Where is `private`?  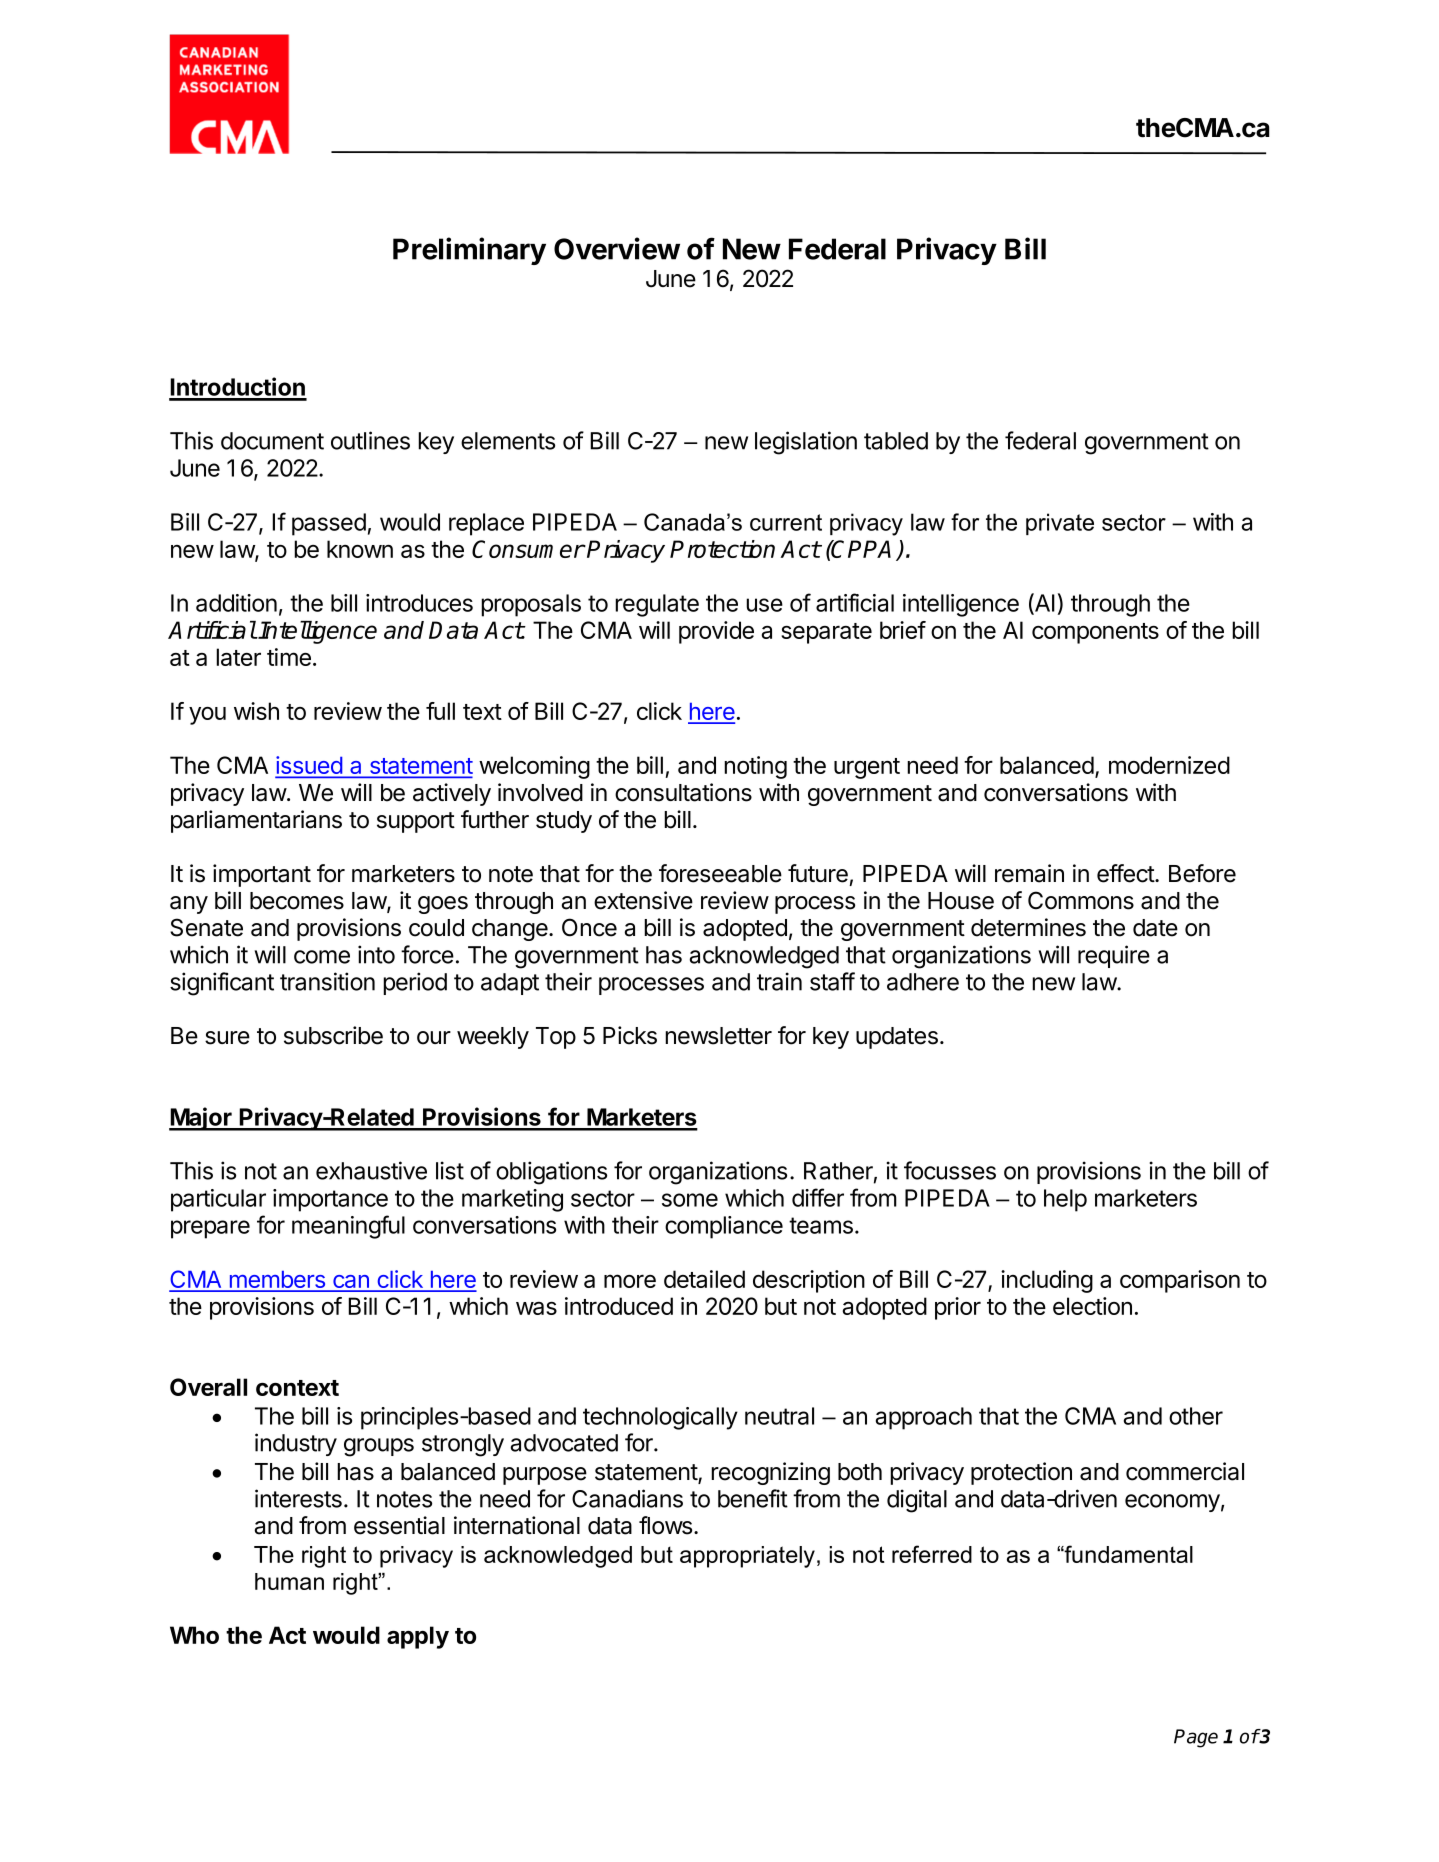
private is located at coordinates (1060, 524).
